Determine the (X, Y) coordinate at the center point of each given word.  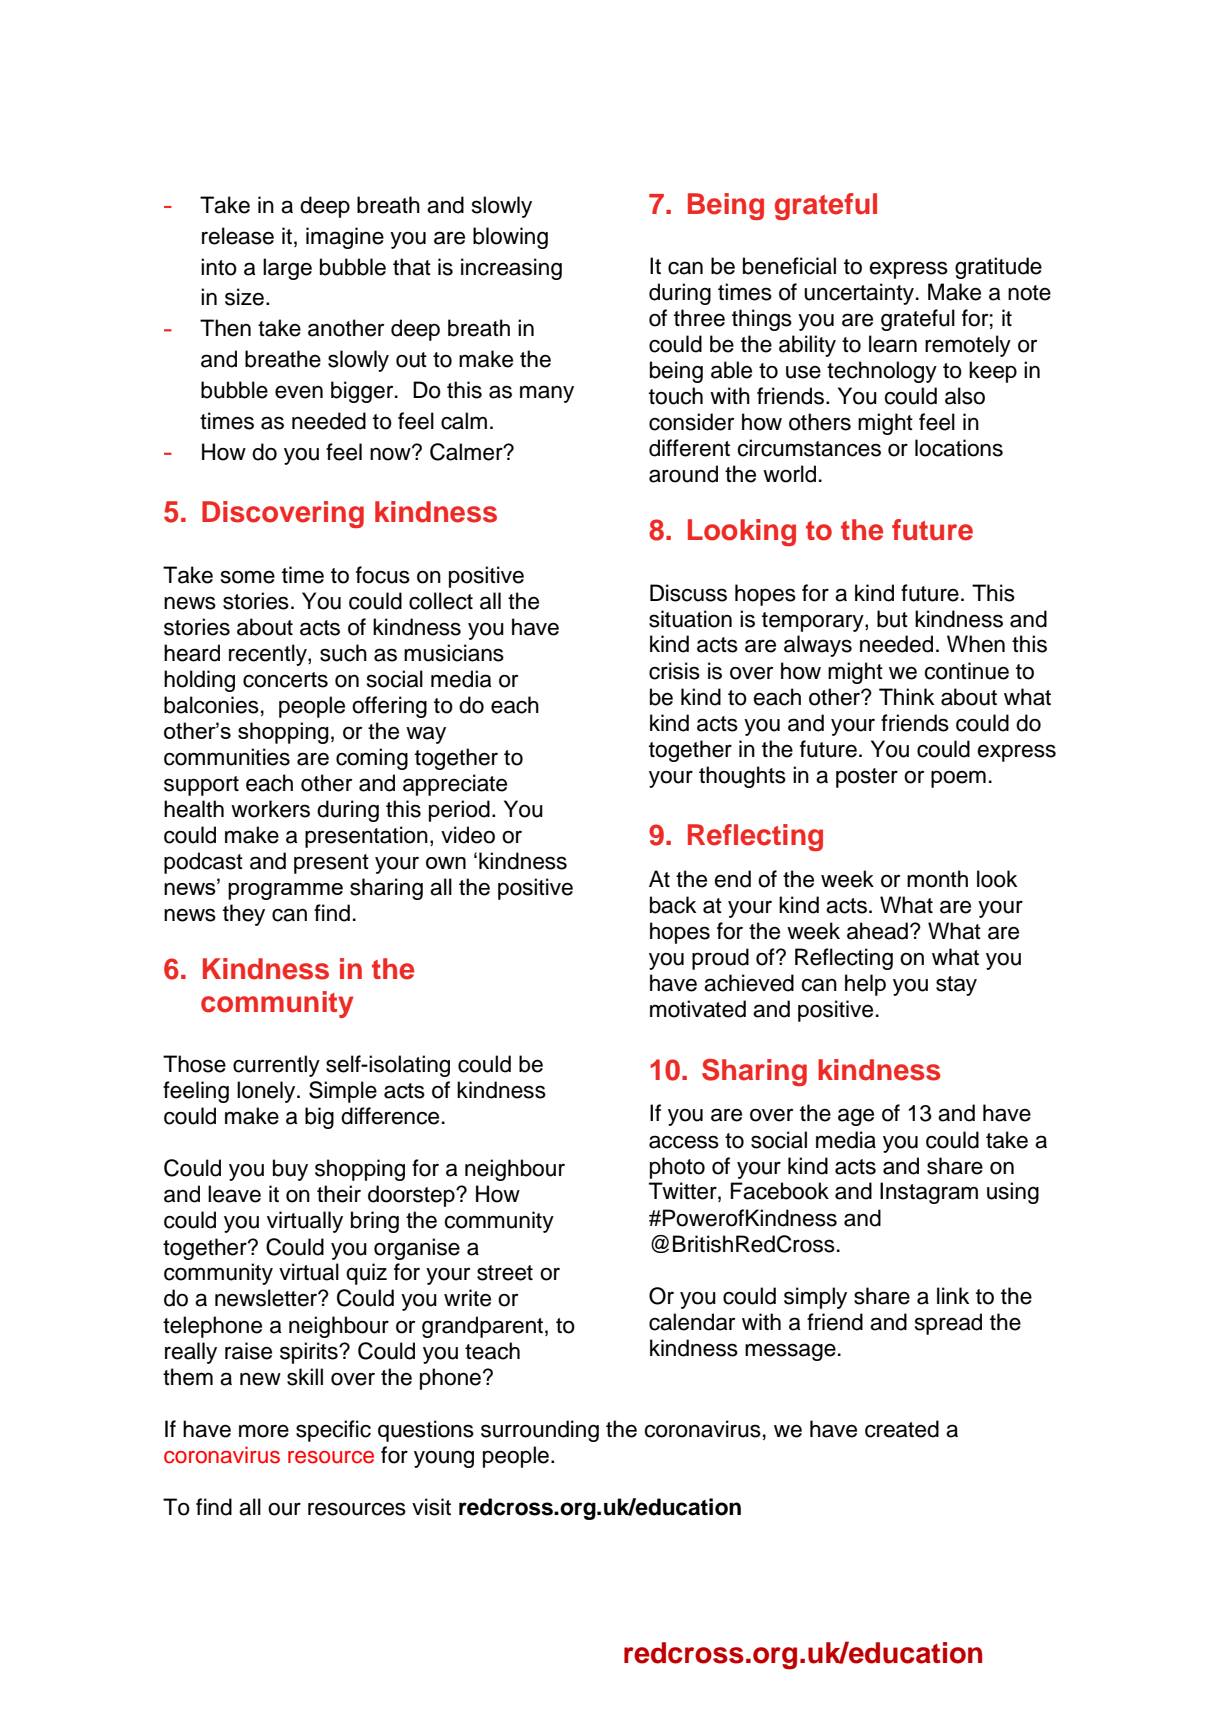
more (264, 1431)
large (287, 269)
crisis (674, 671)
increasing (511, 269)
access (684, 1142)
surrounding (540, 1431)
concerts (285, 680)
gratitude (998, 268)
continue (966, 671)
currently (276, 1066)
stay (956, 986)
